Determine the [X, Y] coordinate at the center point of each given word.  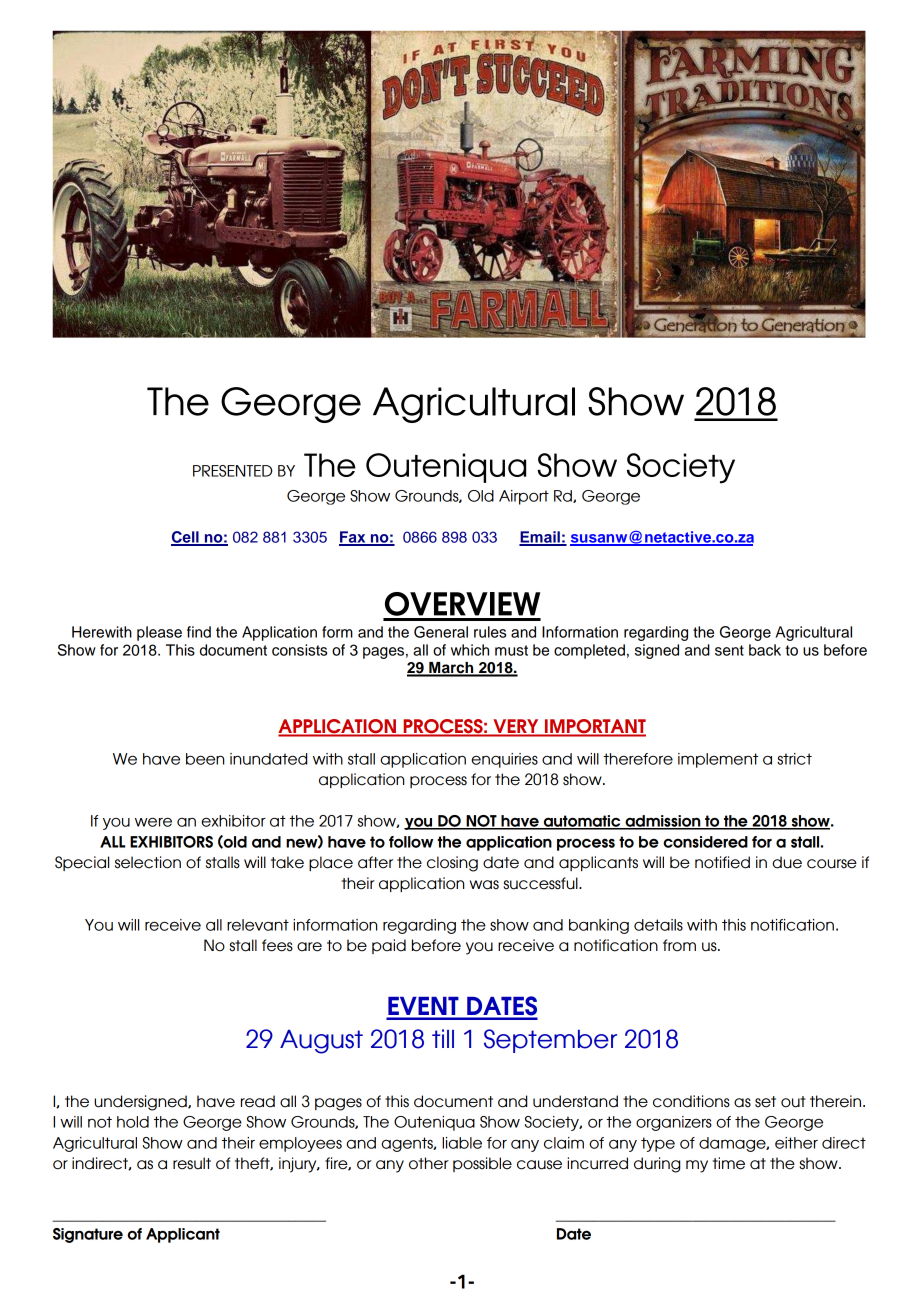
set [765, 1102]
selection [148, 862]
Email [540, 538]
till [443, 1038]
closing [452, 864]
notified [722, 862]
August [321, 1042]
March [451, 669]
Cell [186, 538]
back [765, 650]
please [159, 633]
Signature [88, 1235]
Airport [524, 497]
